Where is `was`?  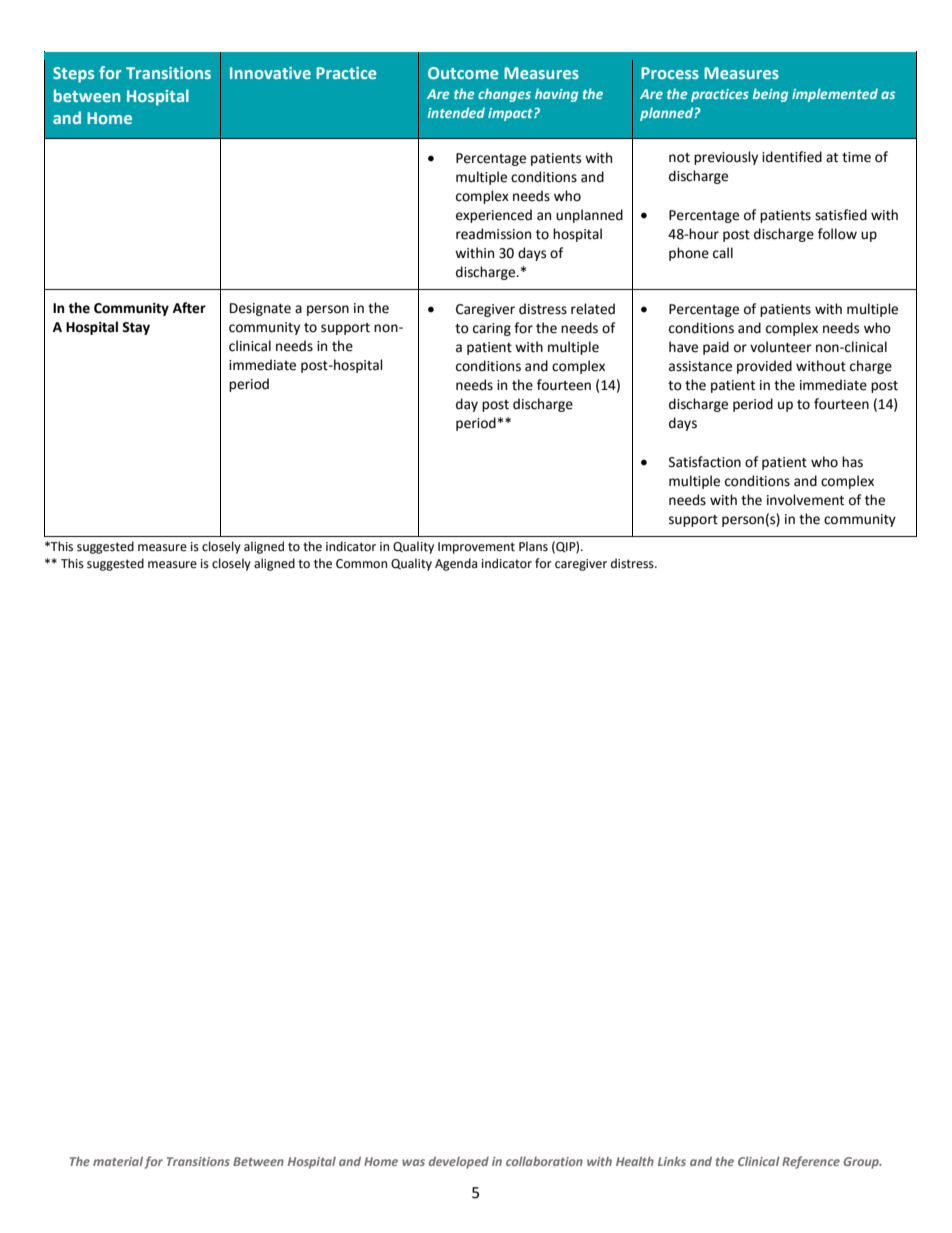
was is located at coordinates (413, 1162).
